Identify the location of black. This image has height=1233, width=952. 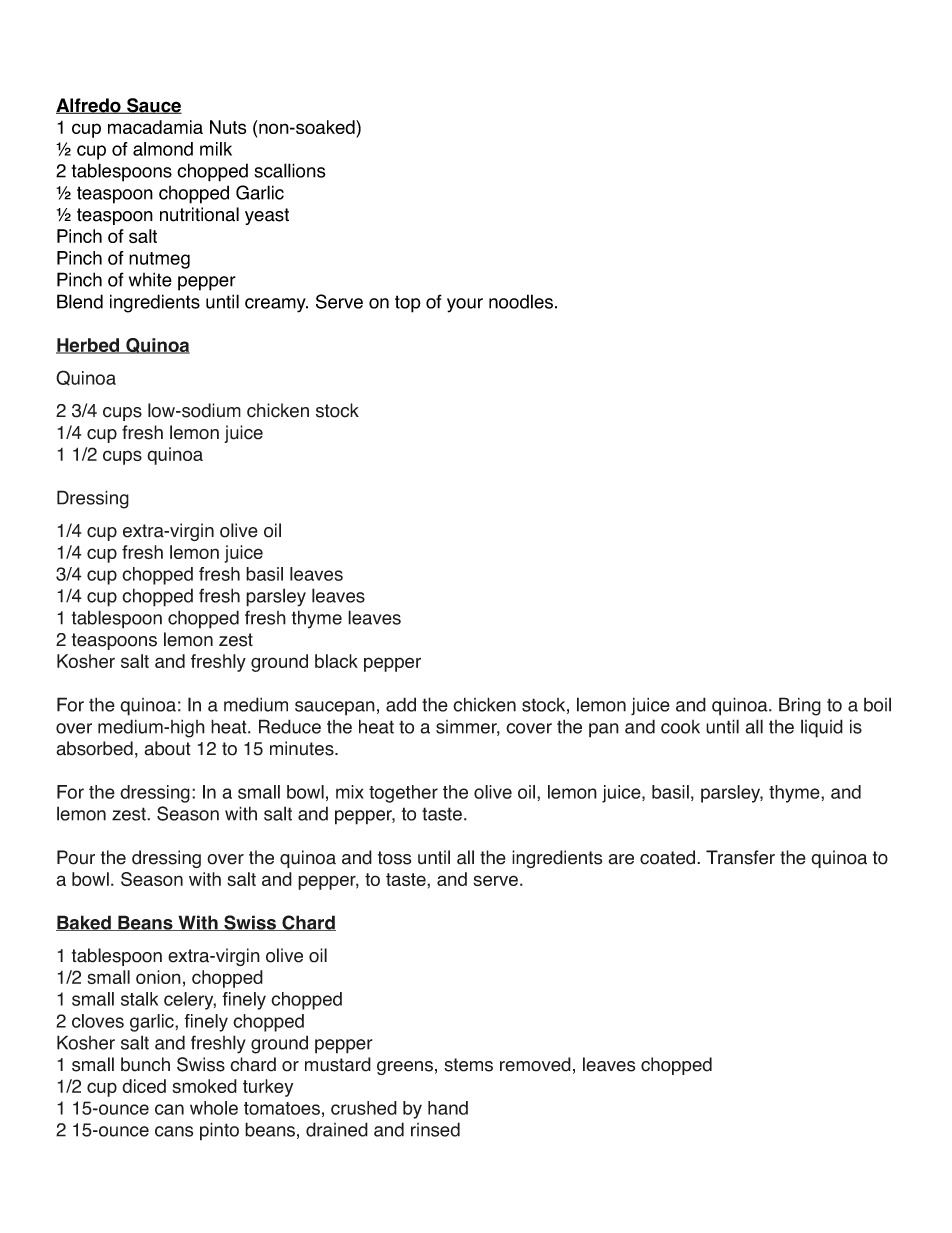
(336, 661).
